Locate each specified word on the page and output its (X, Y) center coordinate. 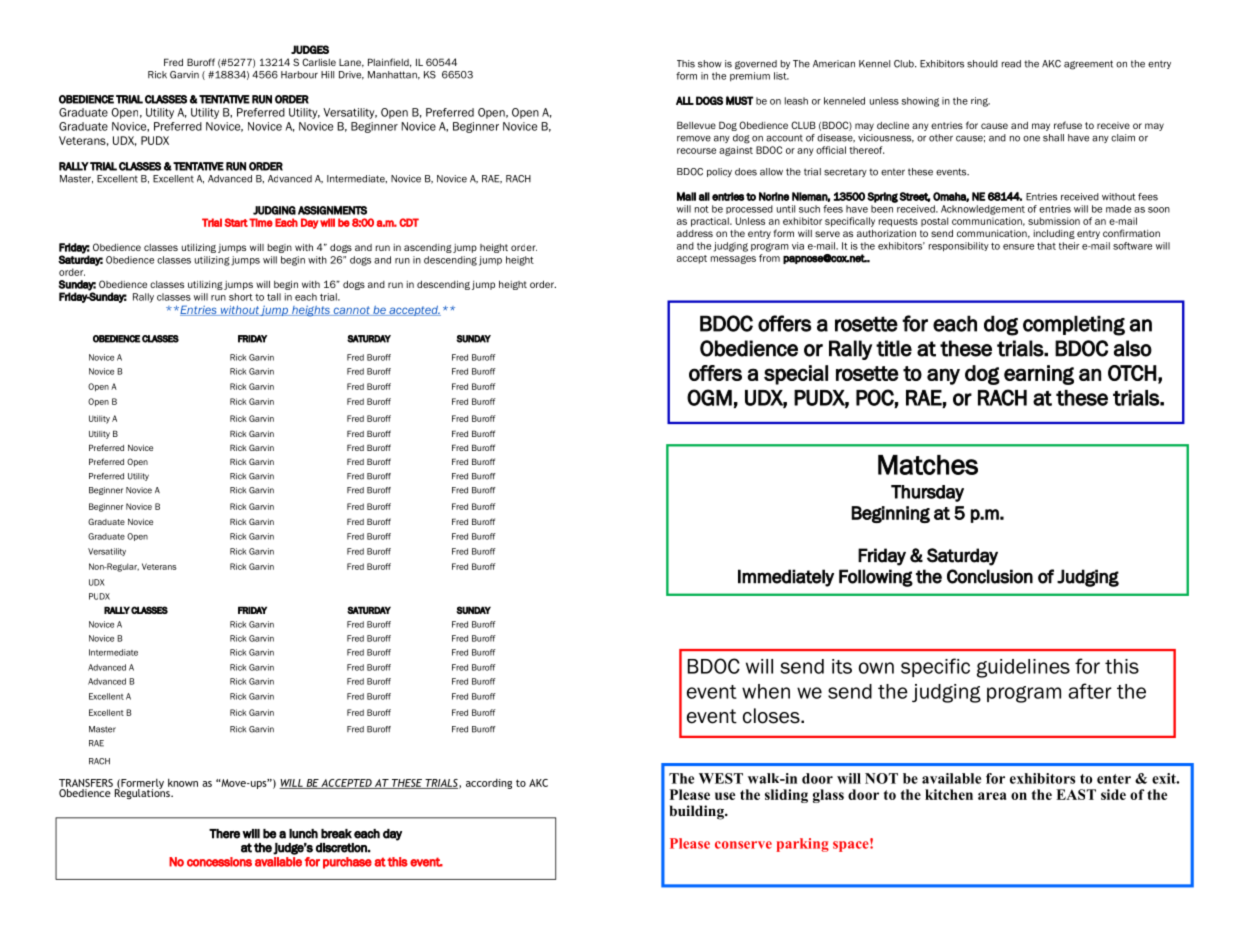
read (1011, 64)
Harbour (299, 75)
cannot (351, 311)
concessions (219, 862)
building (698, 812)
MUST (739, 100)
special (796, 375)
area (992, 796)
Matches (928, 465)
